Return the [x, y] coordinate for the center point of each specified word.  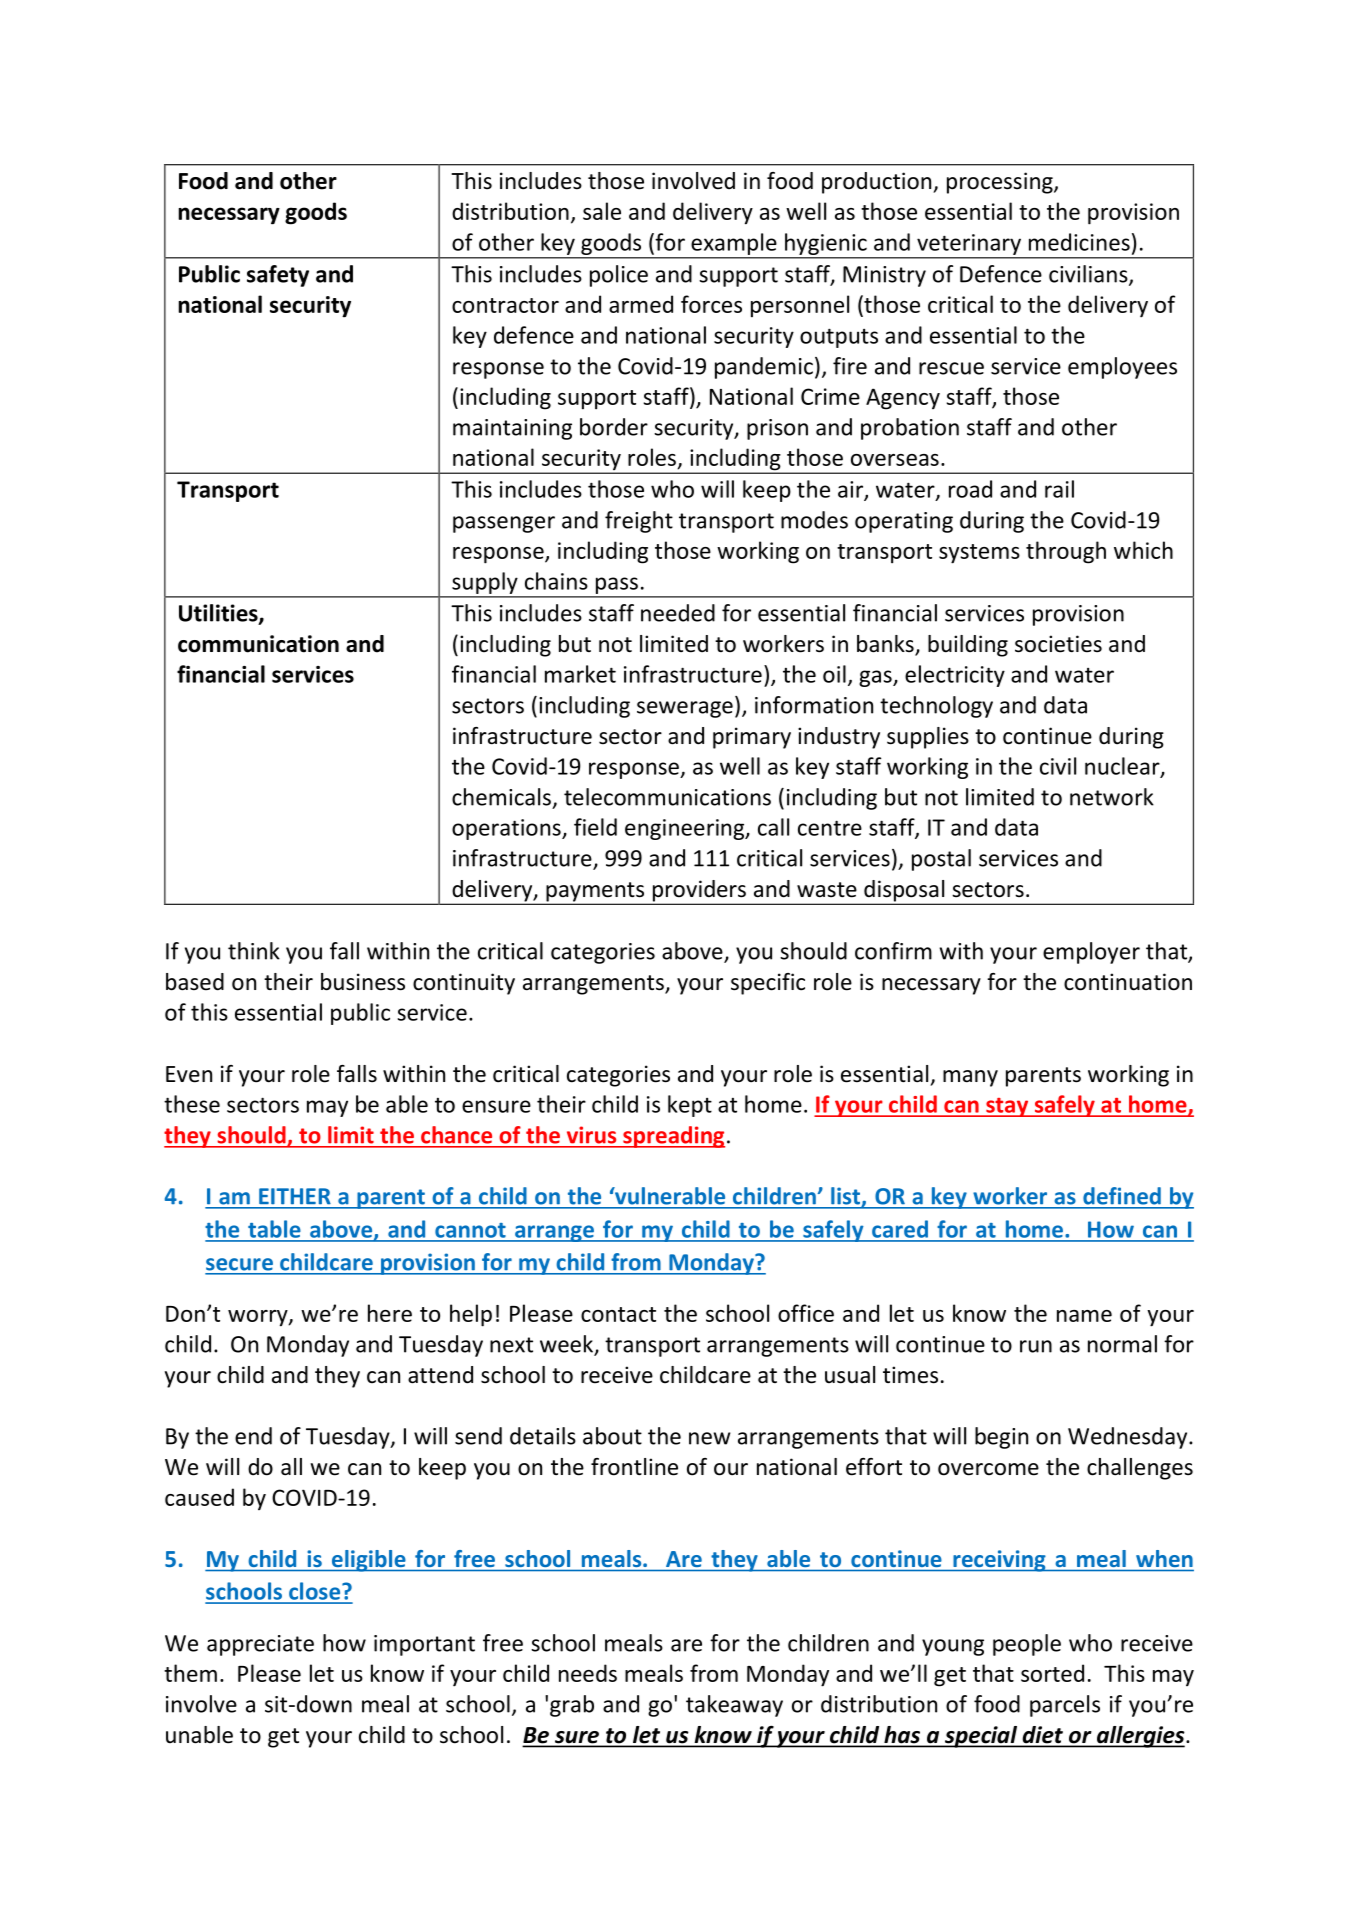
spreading [673, 1137]
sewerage [685, 709]
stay [1007, 1107]
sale [602, 211]
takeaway [734, 1706]
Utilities [219, 614]
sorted [1052, 1673]
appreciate [260, 1645]
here [390, 1313]
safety [278, 276]
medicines [1079, 242]
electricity [955, 676]
